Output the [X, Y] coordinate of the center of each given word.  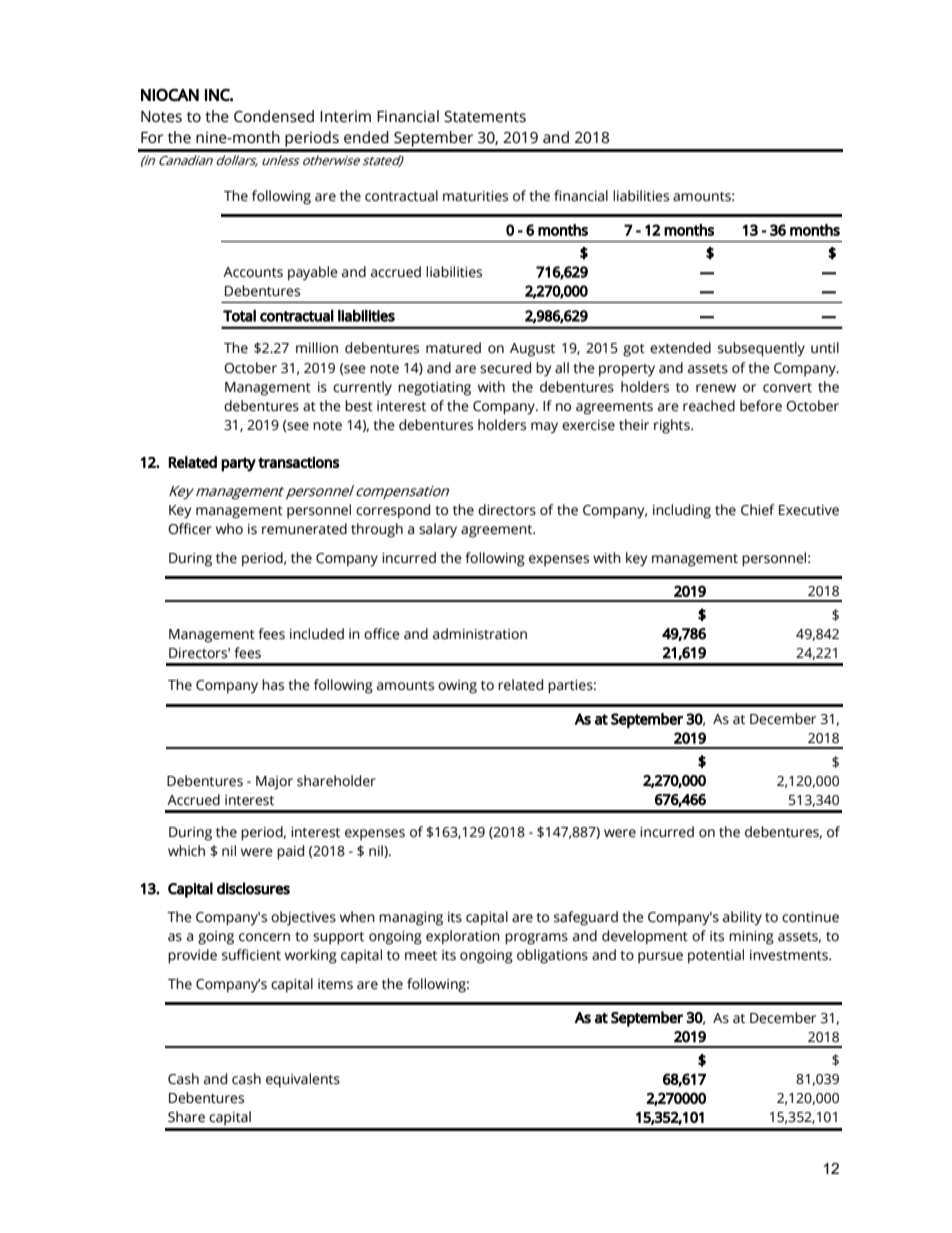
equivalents [303, 1080]
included [317, 634]
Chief [757, 510]
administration [480, 634]
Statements [485, 117]
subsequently [761, 349]
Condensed [274, 116]
